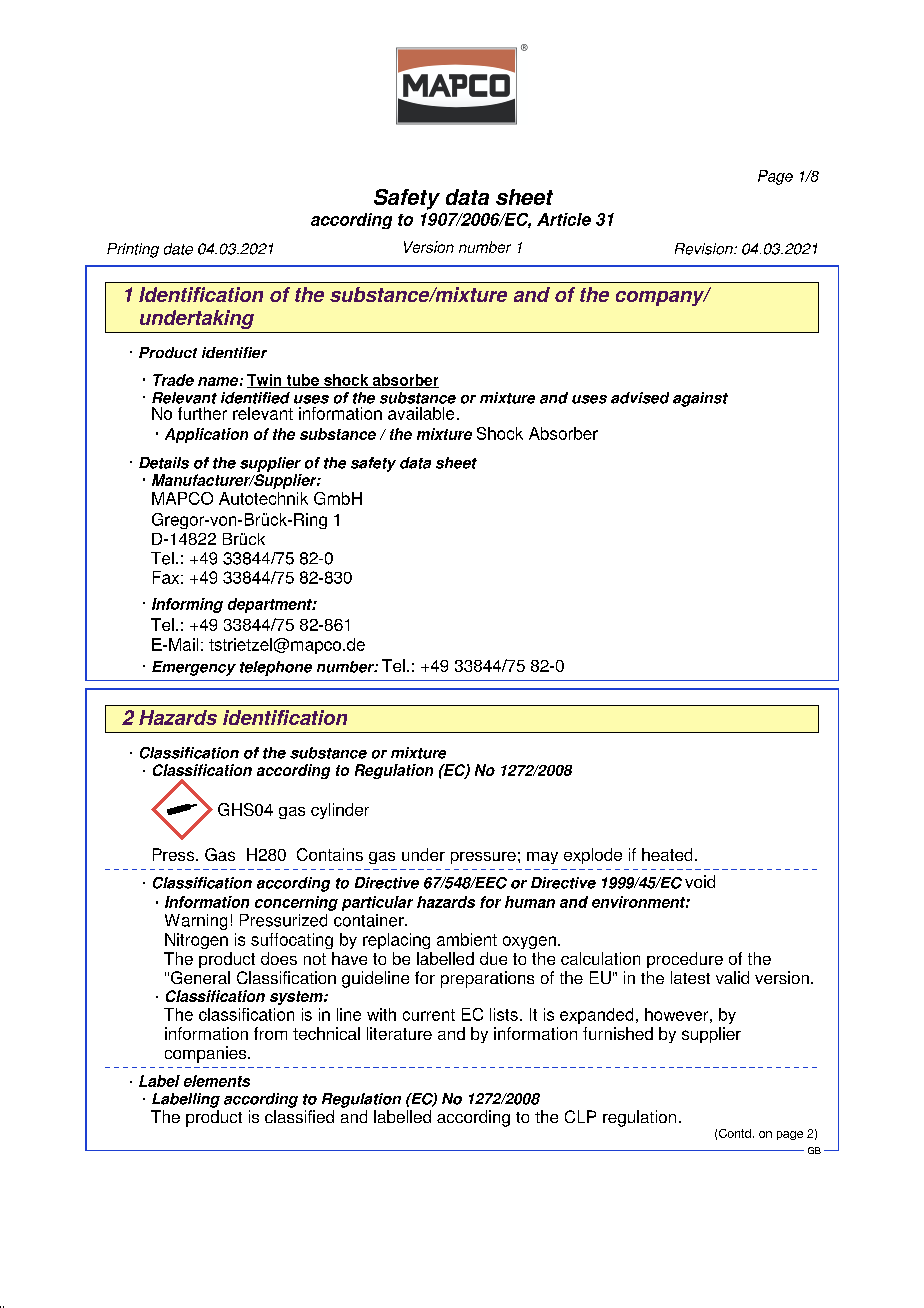  I want to click on heated, so click(667, 854).
